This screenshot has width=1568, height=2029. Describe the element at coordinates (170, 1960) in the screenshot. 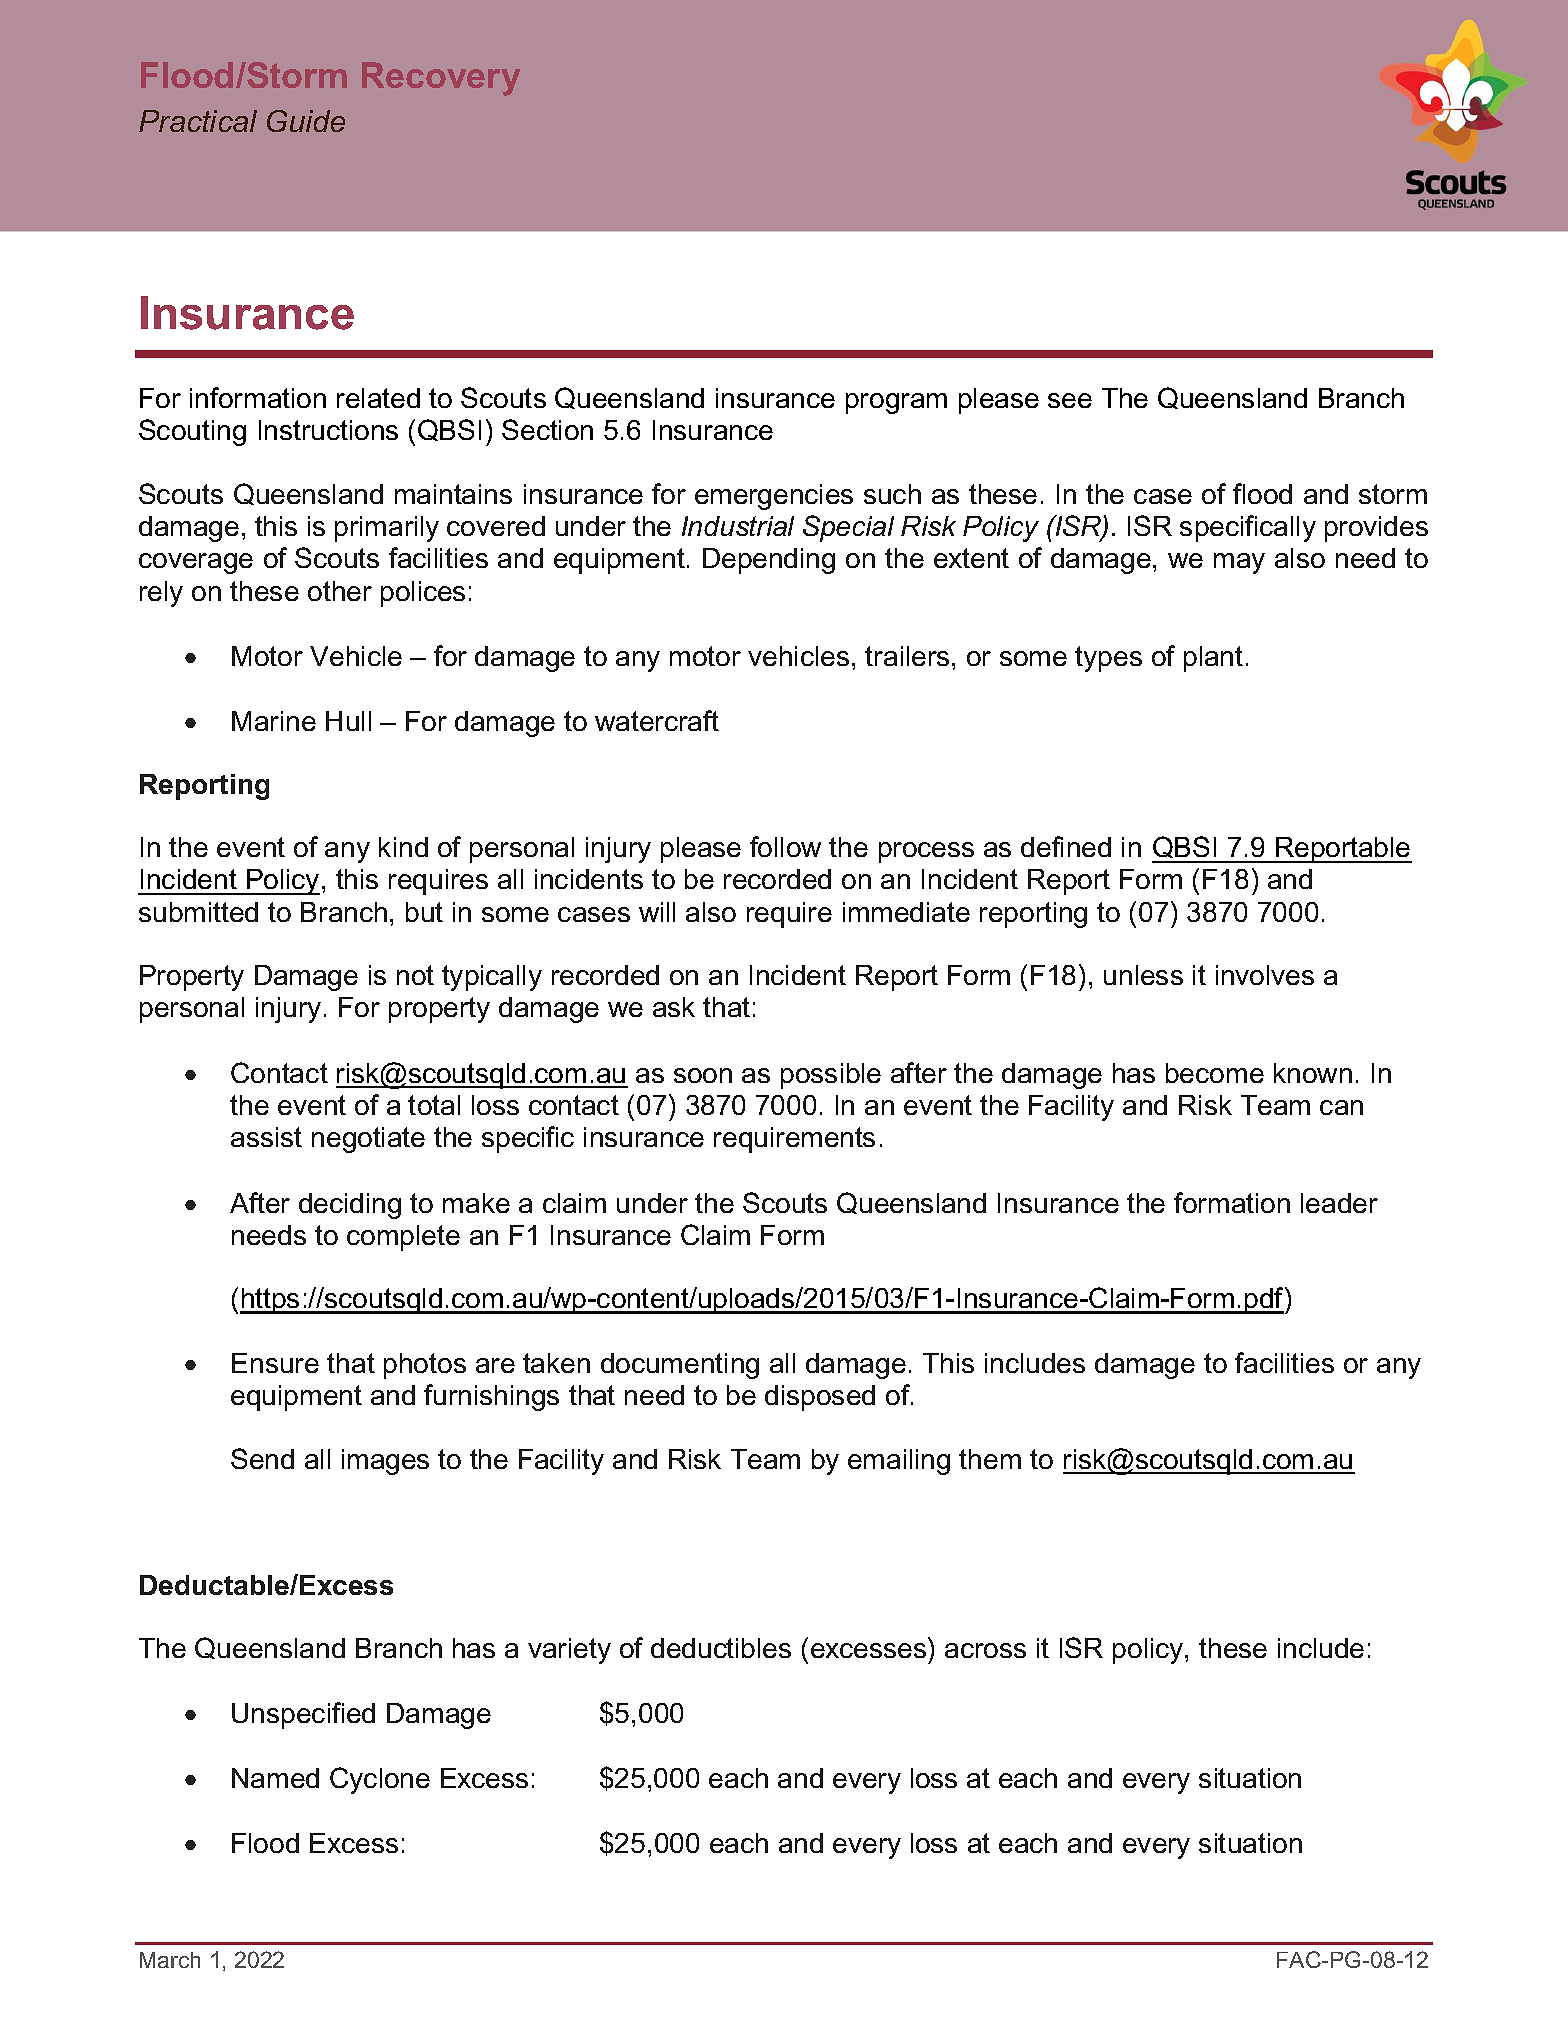

I see `March` at that location.
